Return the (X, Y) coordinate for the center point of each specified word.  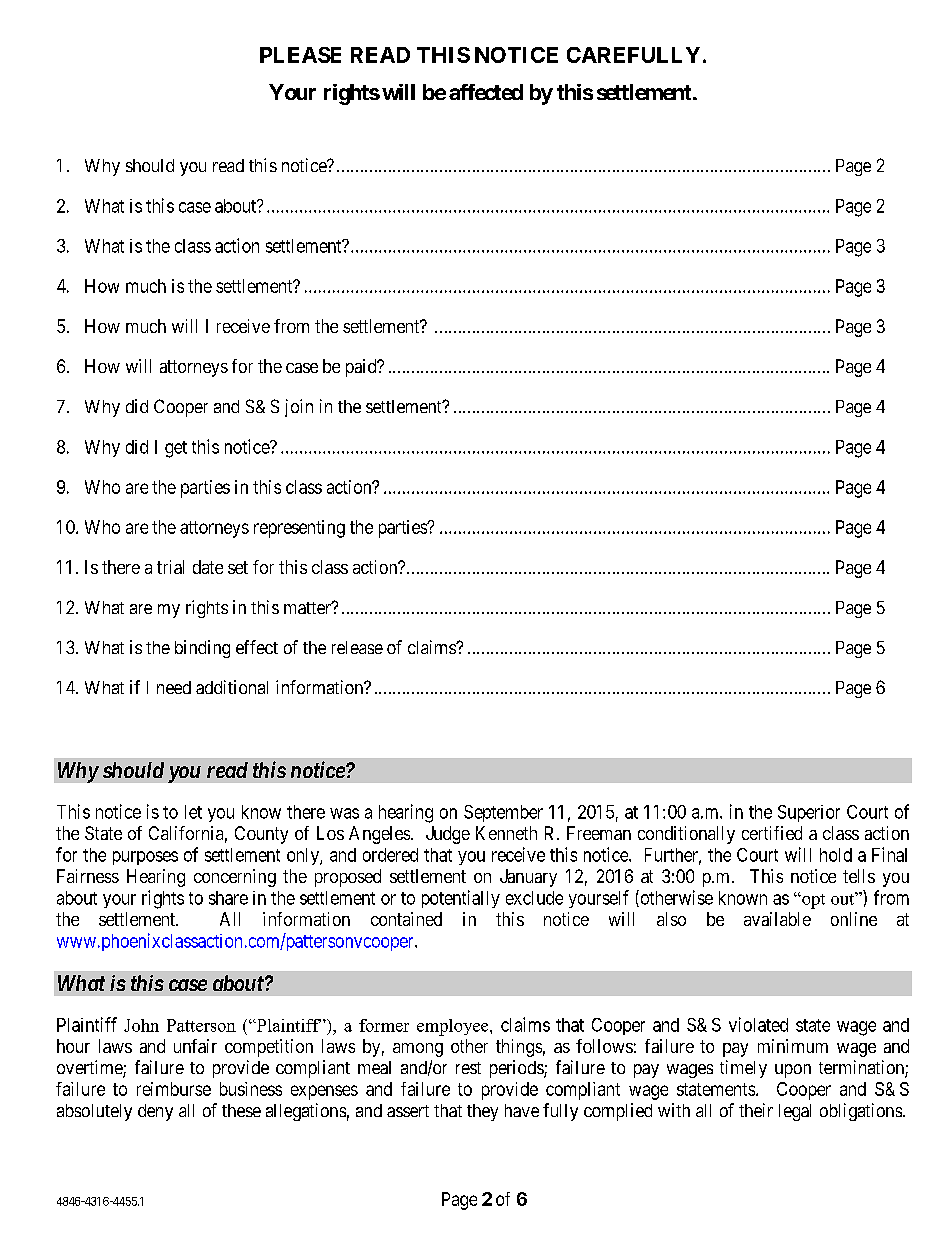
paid (362, 368)
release (357, 647)
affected (486, 92)
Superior (809, 813)
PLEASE (300, 55)
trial (170, 567)
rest (468, 1068)
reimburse (174, 1089)
